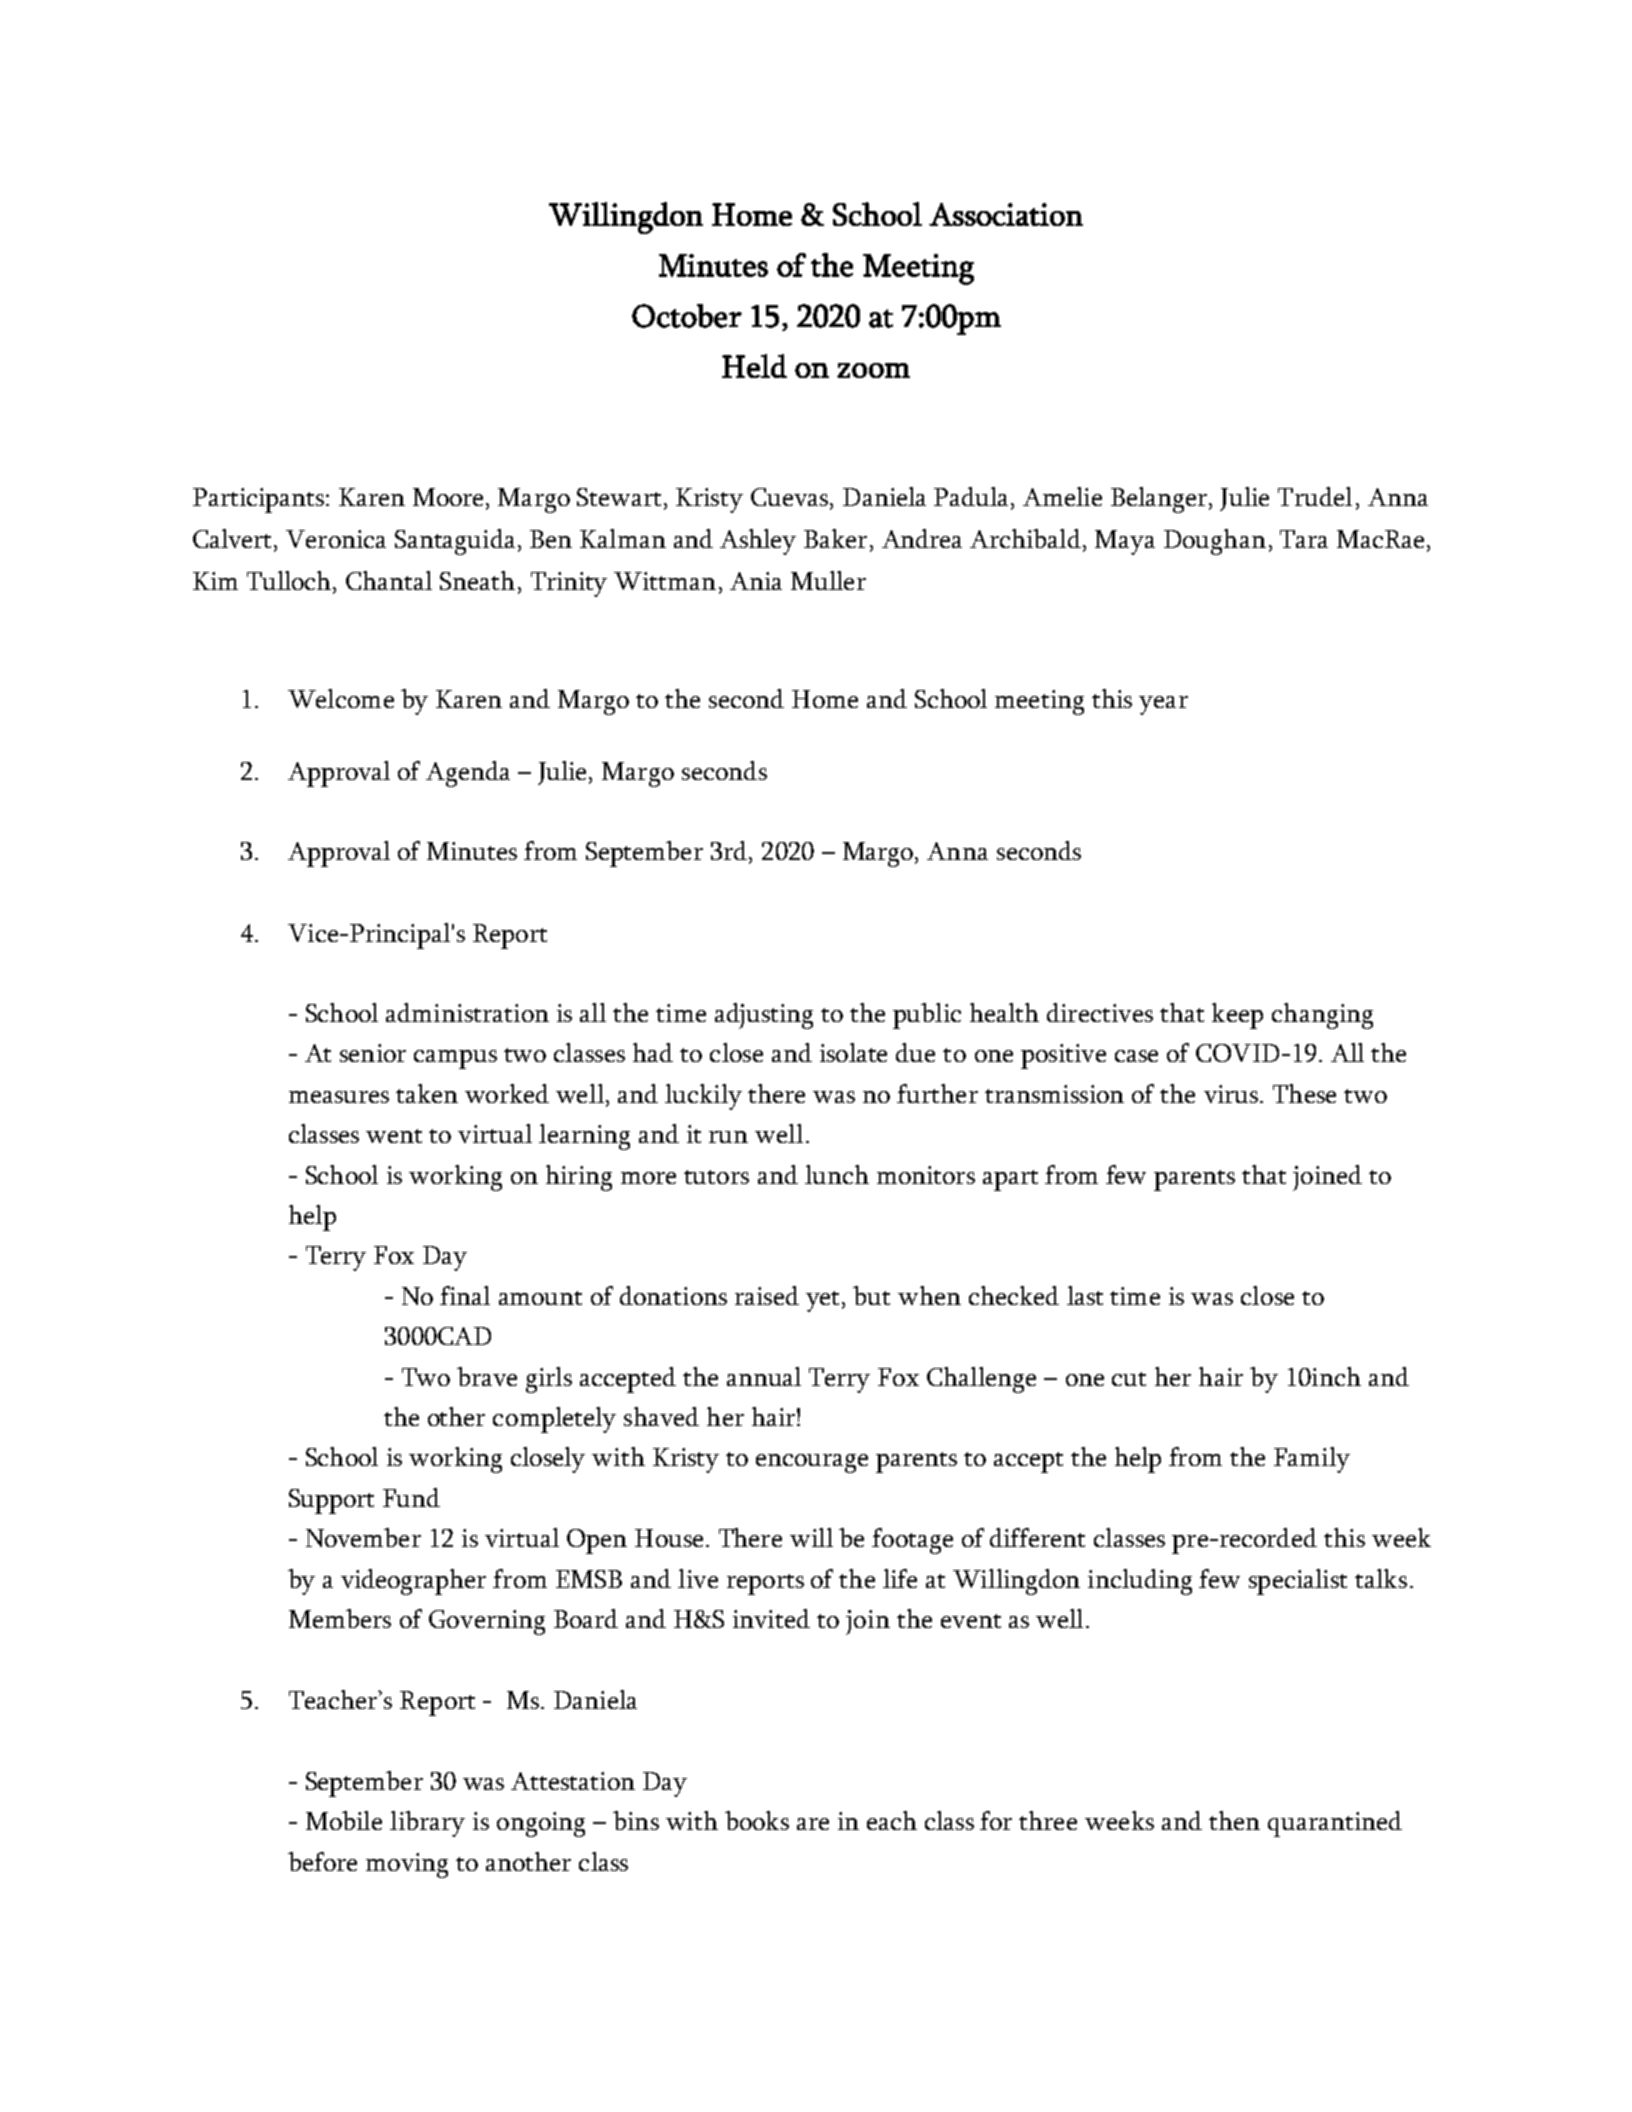 This image has height=2112, width=1632. What do you see at coordinates (465, 1295) in the image?
I see `final` at bounding box center [465, 1295].
